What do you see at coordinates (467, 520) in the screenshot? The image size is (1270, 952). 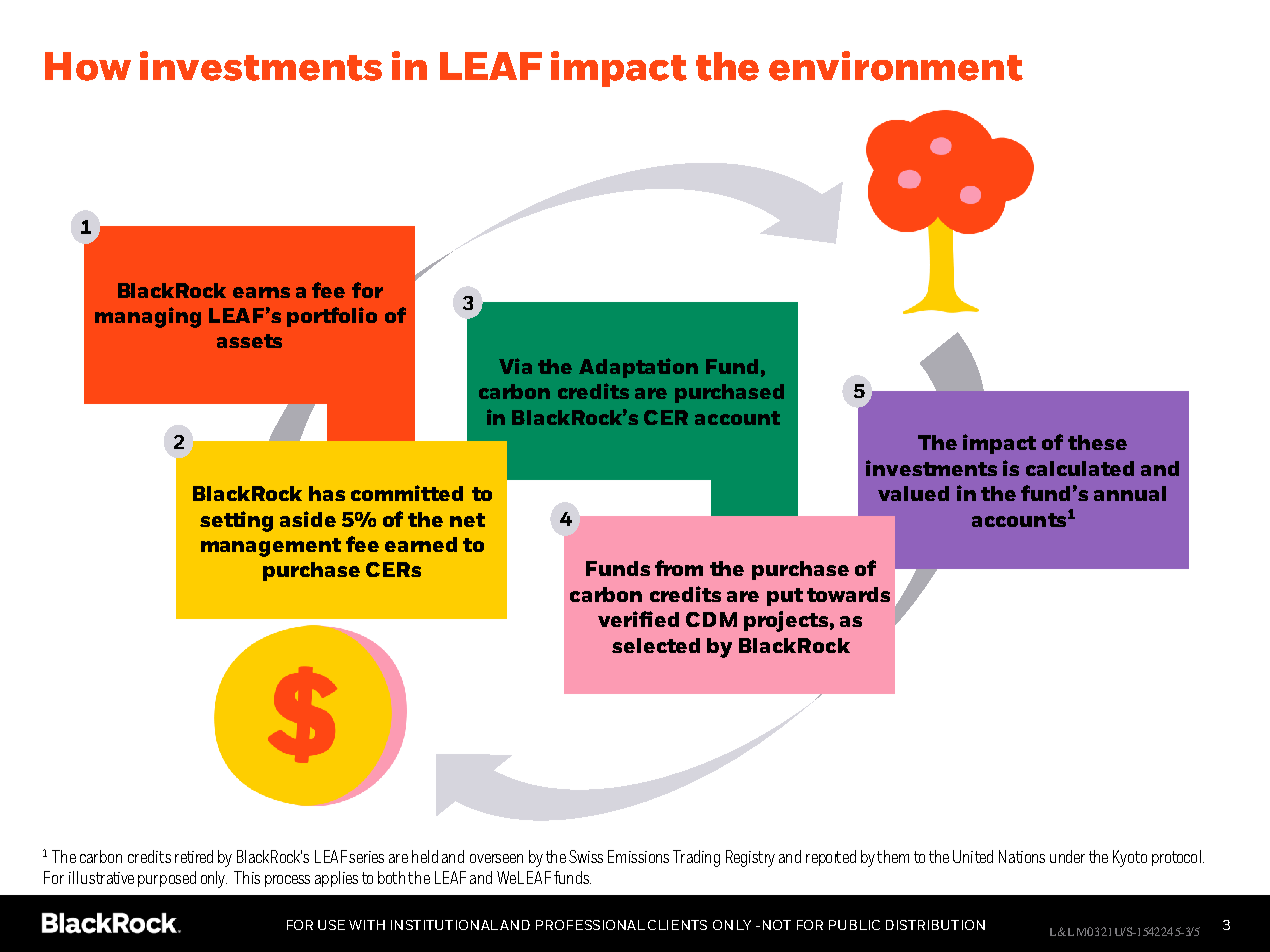 I see `net` at bounding box center [467, 520].
